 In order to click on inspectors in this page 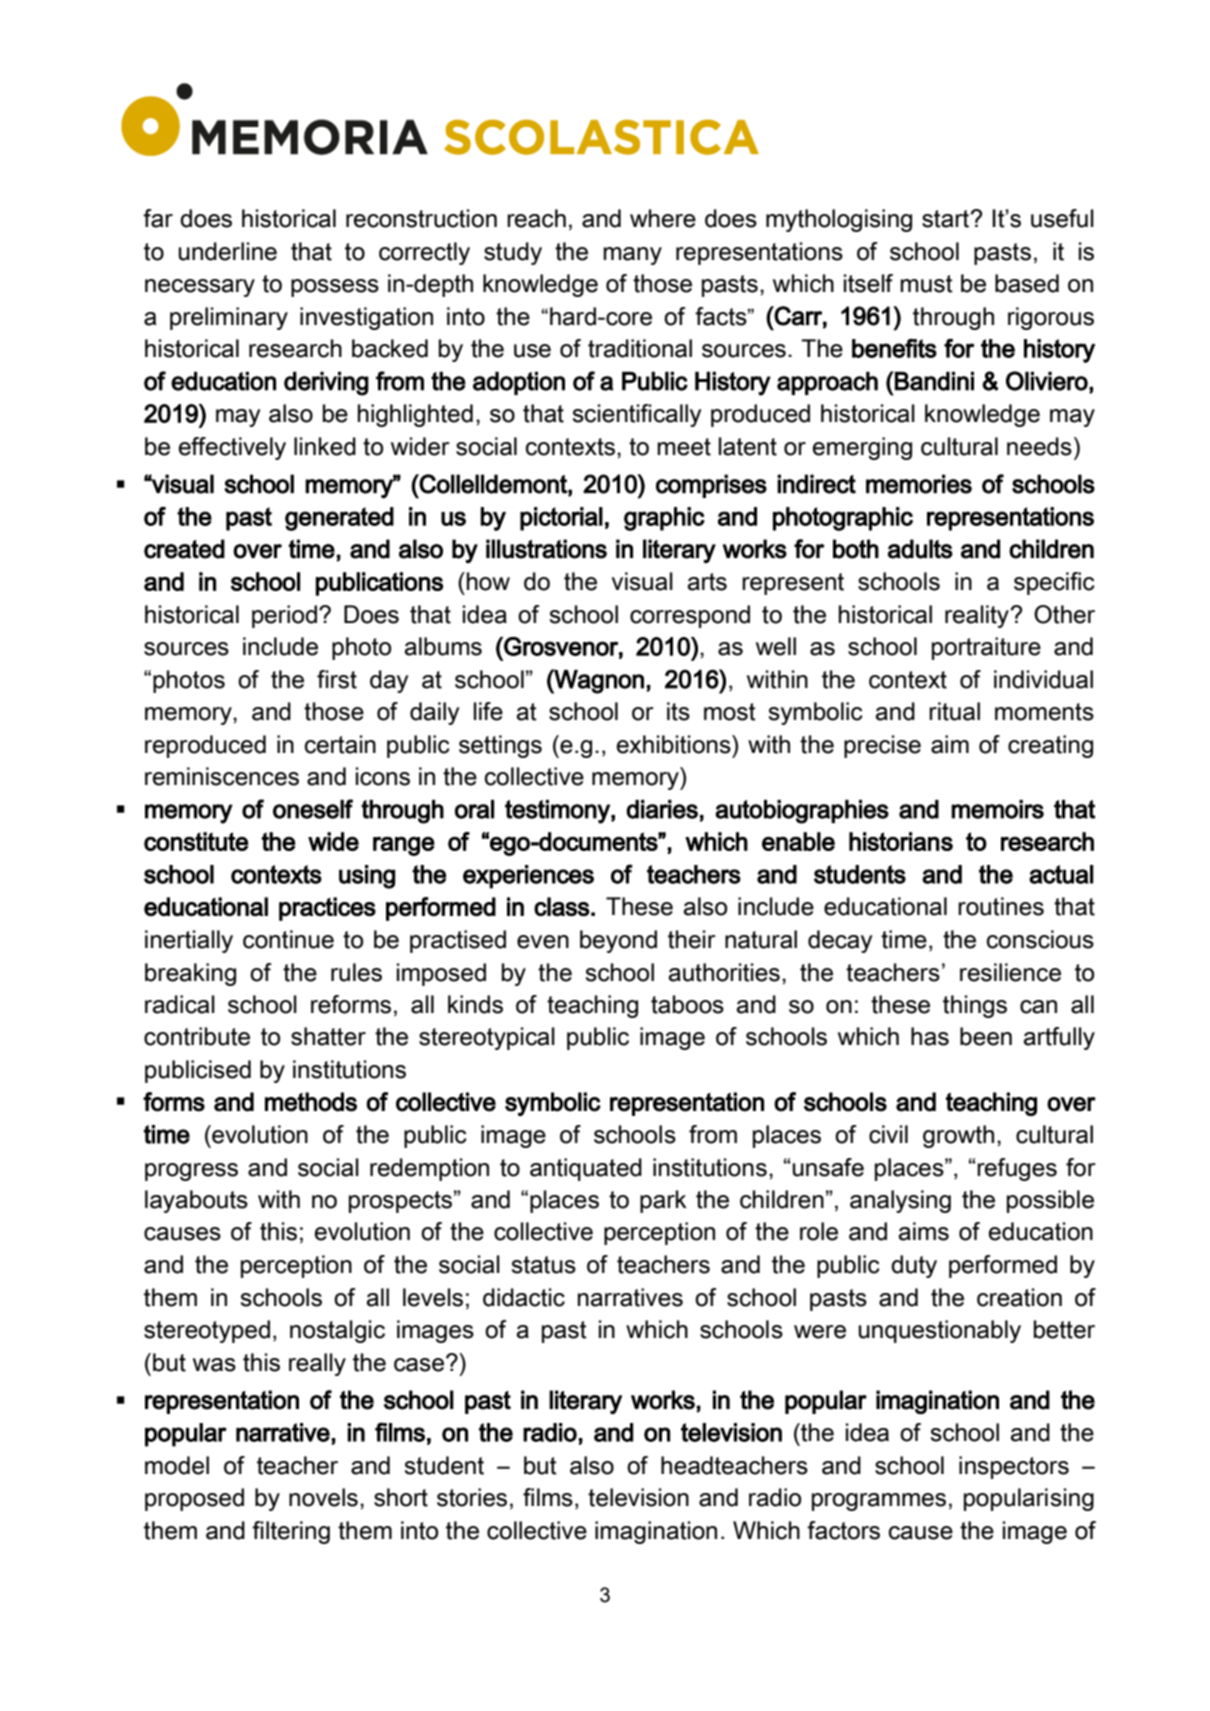, I will do `click(1014, 1467)`.
